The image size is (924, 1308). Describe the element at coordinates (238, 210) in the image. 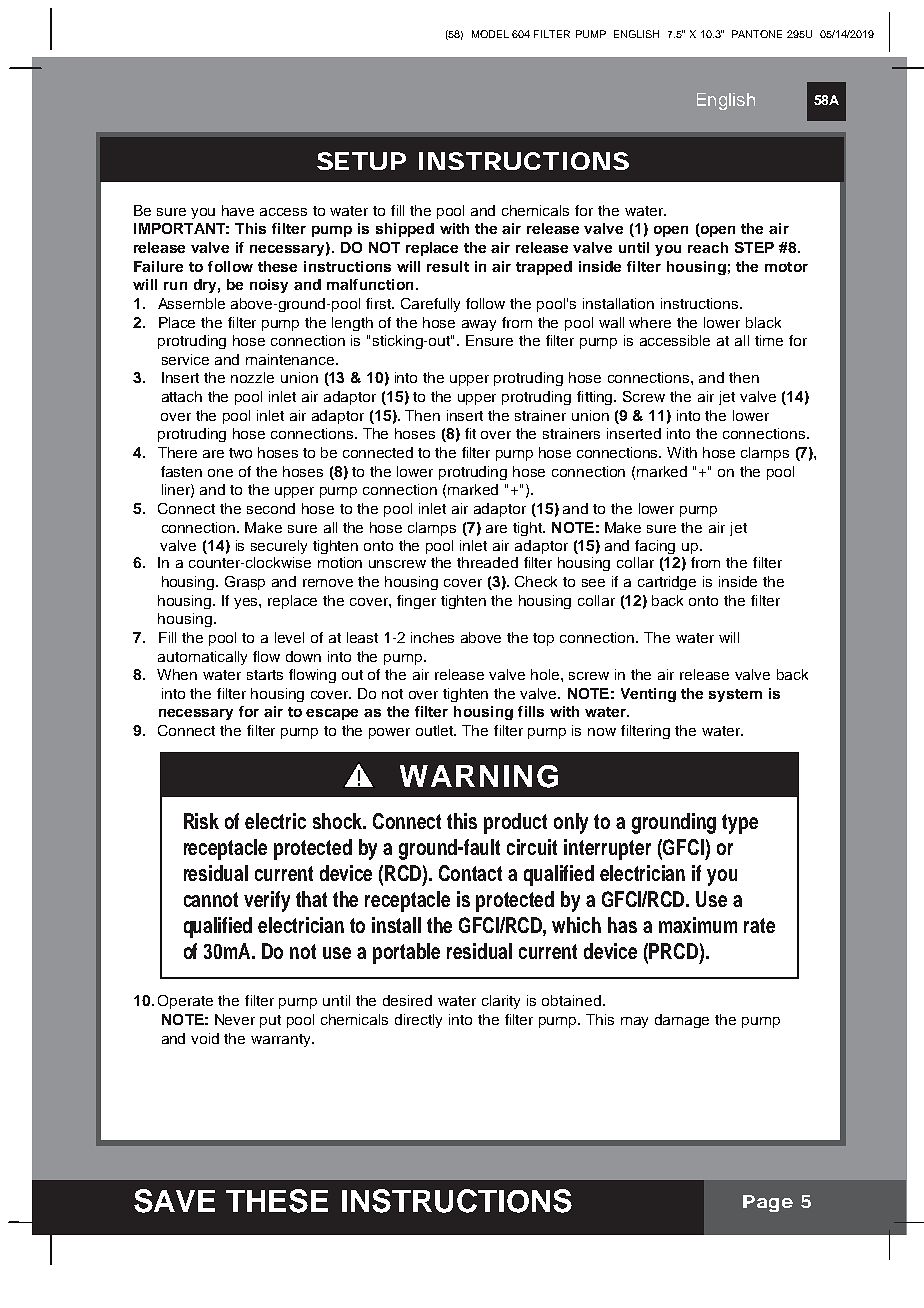

I see `have` at that location.
